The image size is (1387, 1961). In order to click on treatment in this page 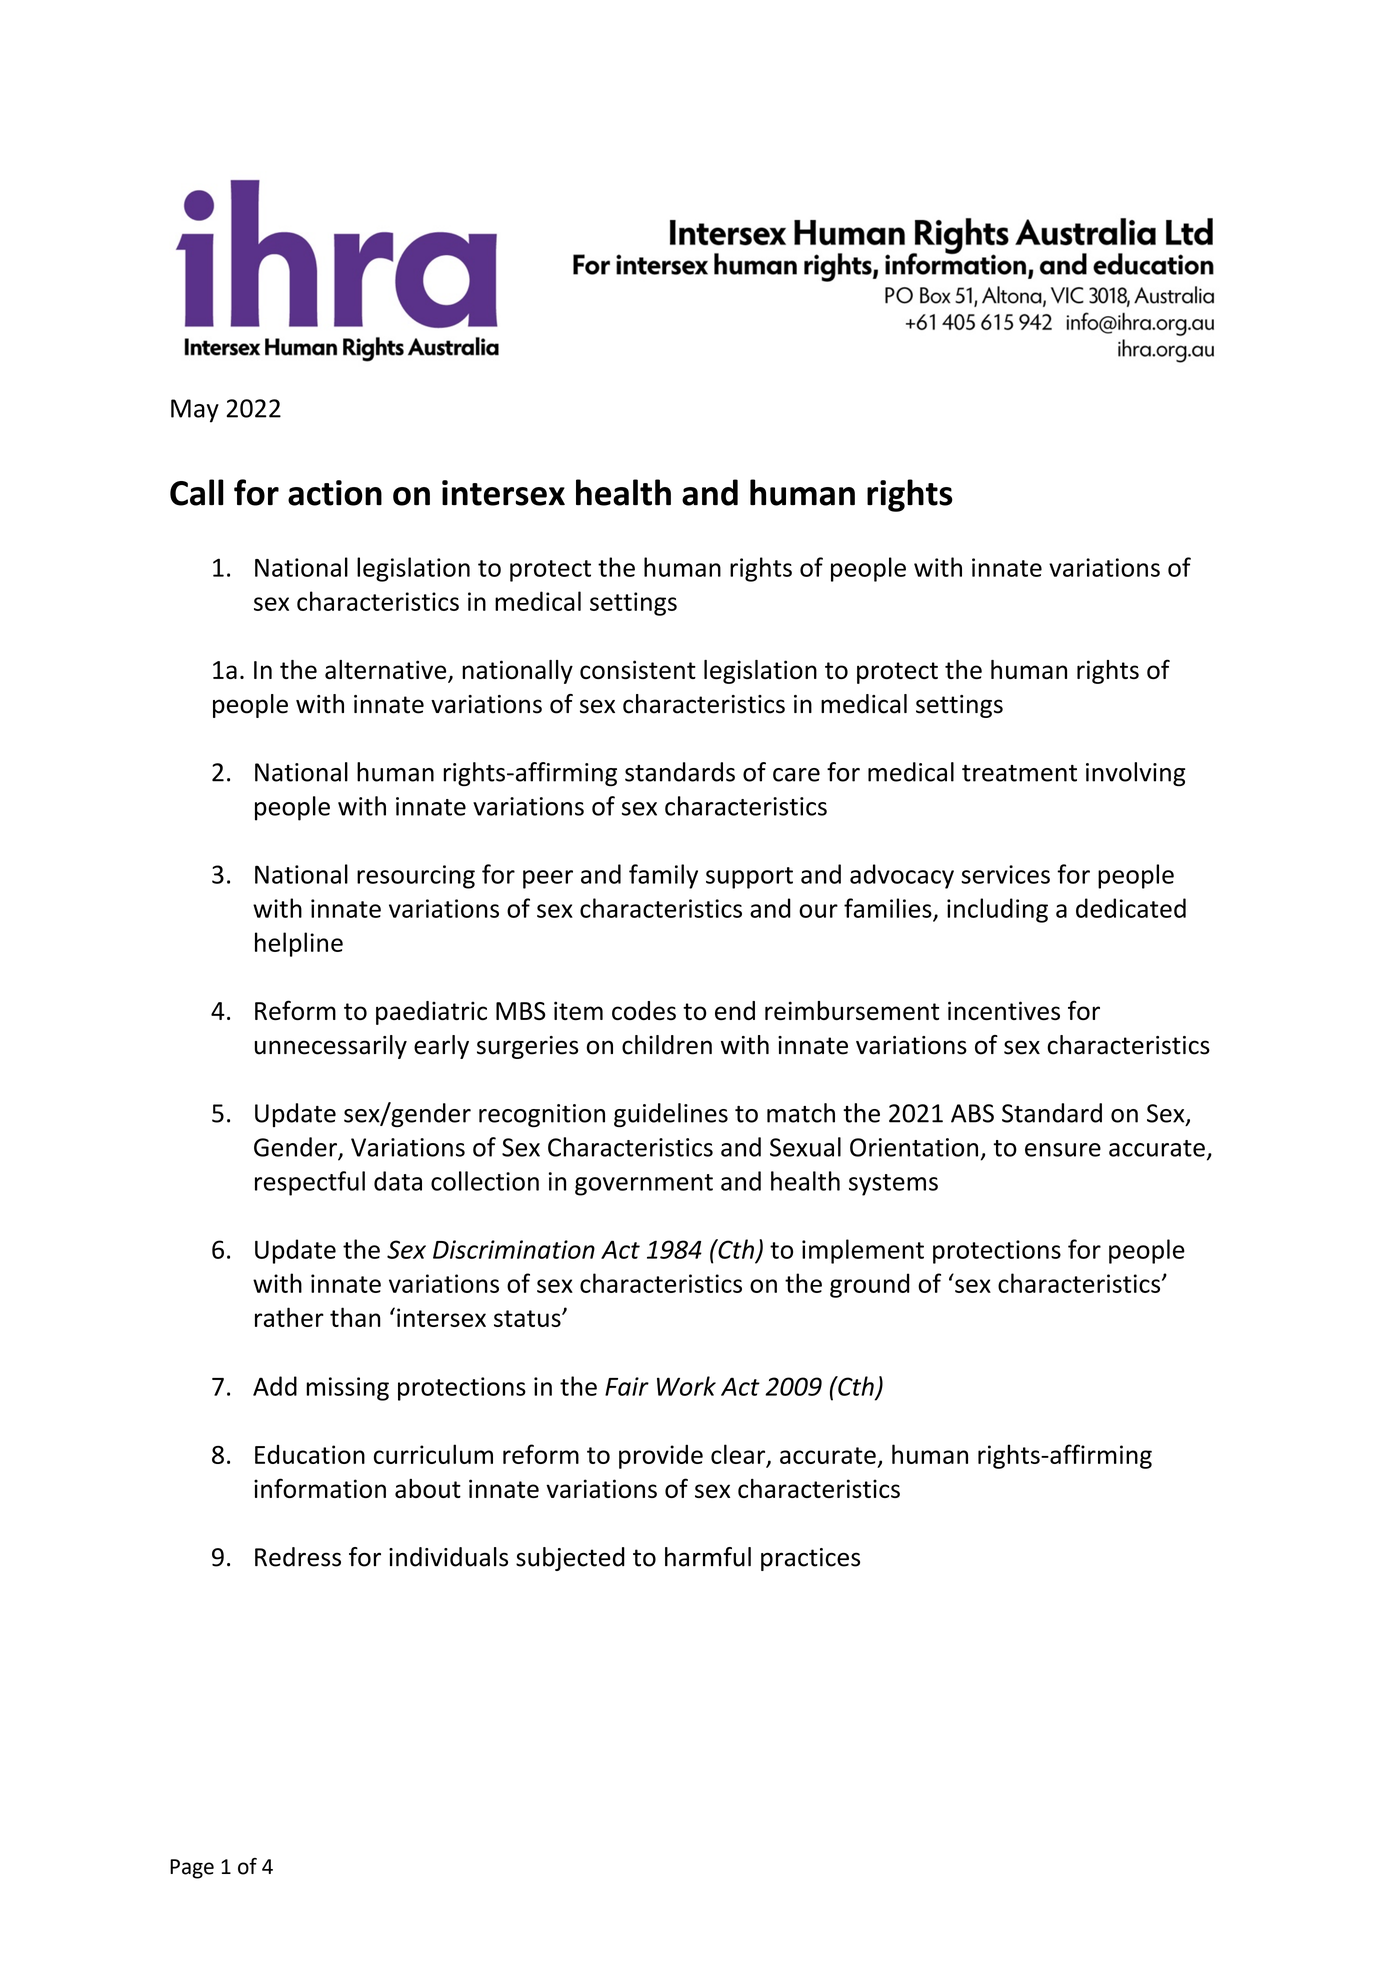, I will do `click(1019, 773)`.
